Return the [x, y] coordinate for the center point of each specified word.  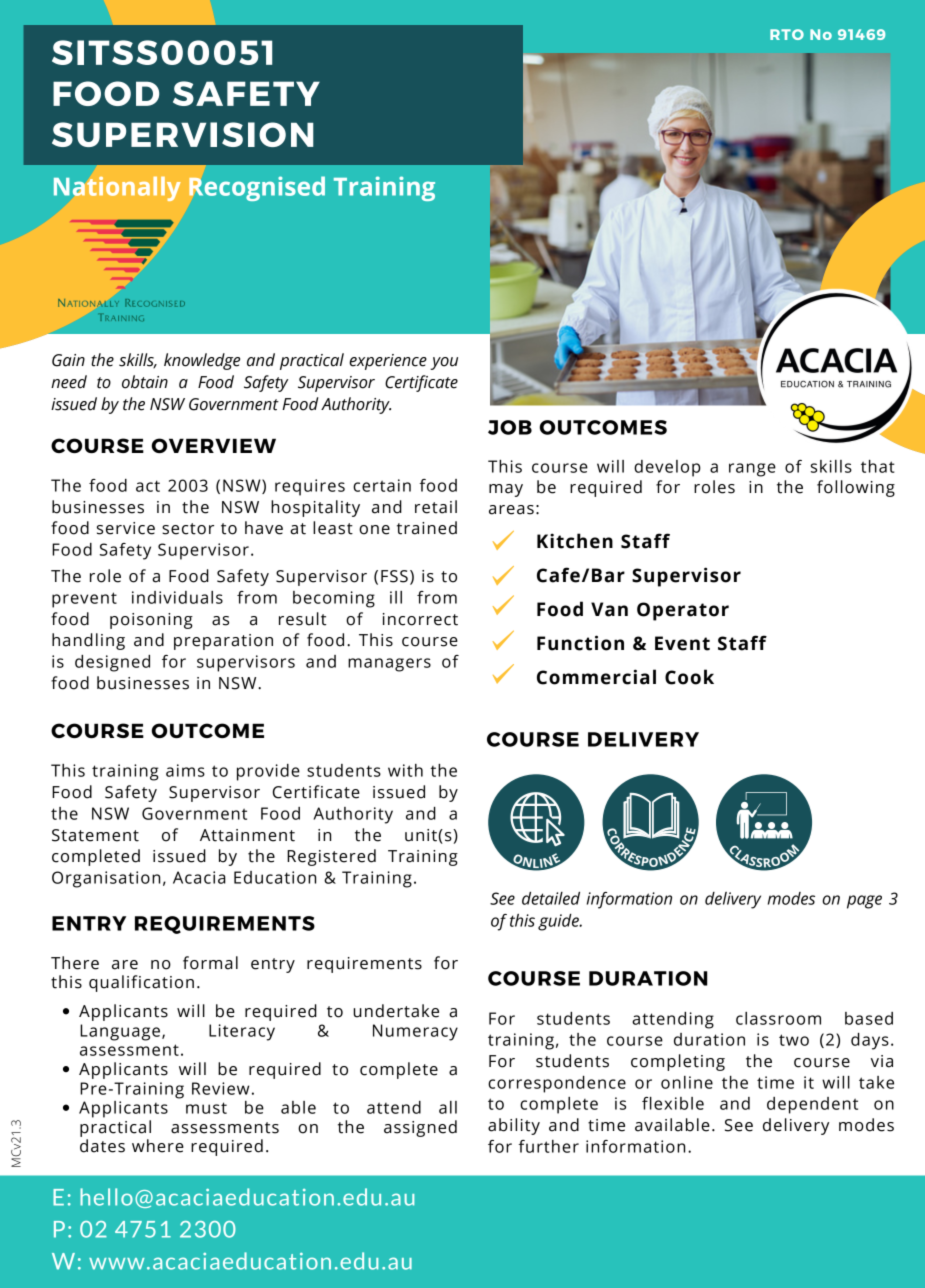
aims [185, 770]
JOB [510, 427]
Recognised [257, 188]
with [405, 770]
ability [514, 1126]
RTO [787, 34]
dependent [812, 1105]
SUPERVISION [182, 134]
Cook [689, 677]
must [206, 1108]
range [752, 470]
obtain [145, 382]
